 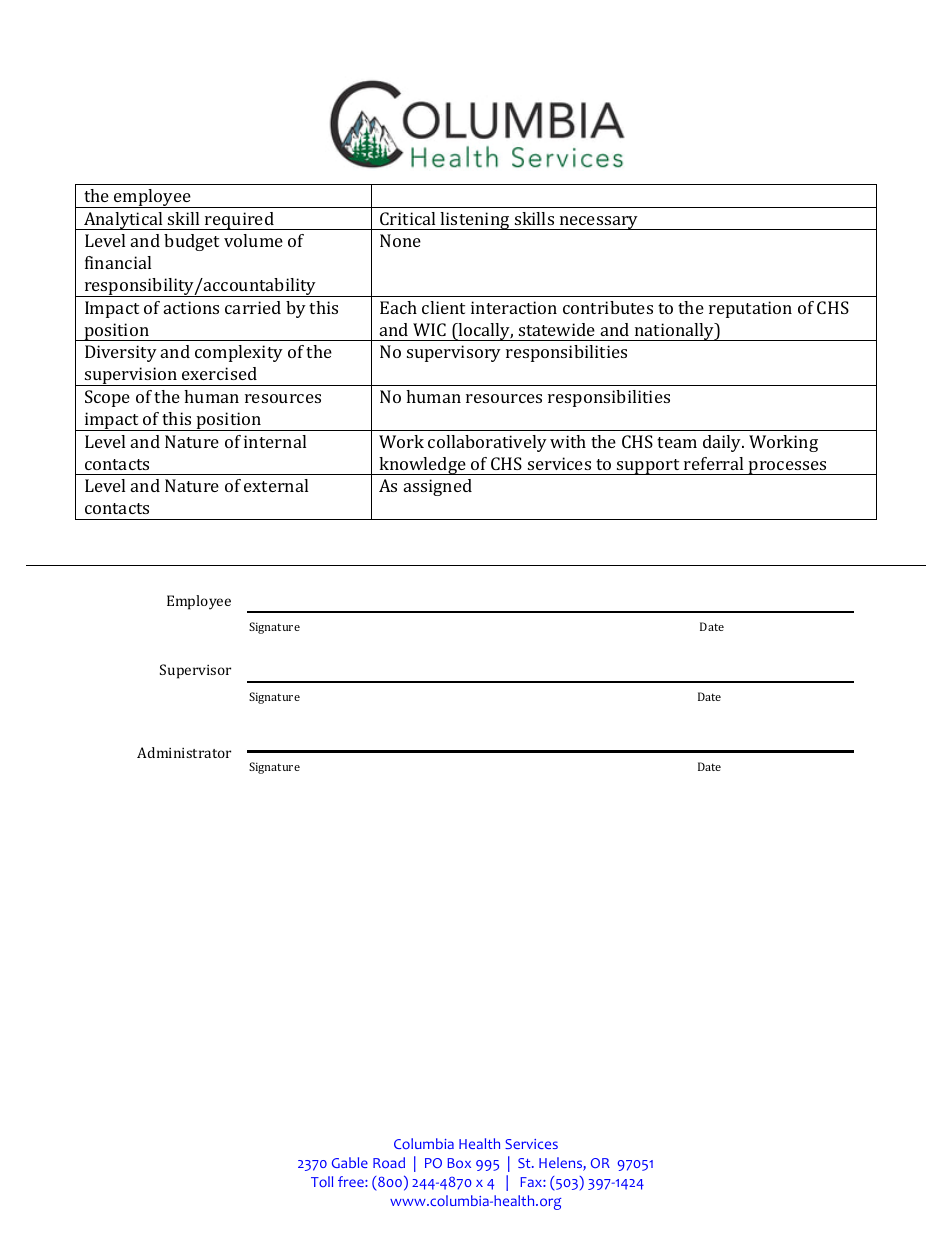 I want to click on referral, so click(x=713, y=463).
